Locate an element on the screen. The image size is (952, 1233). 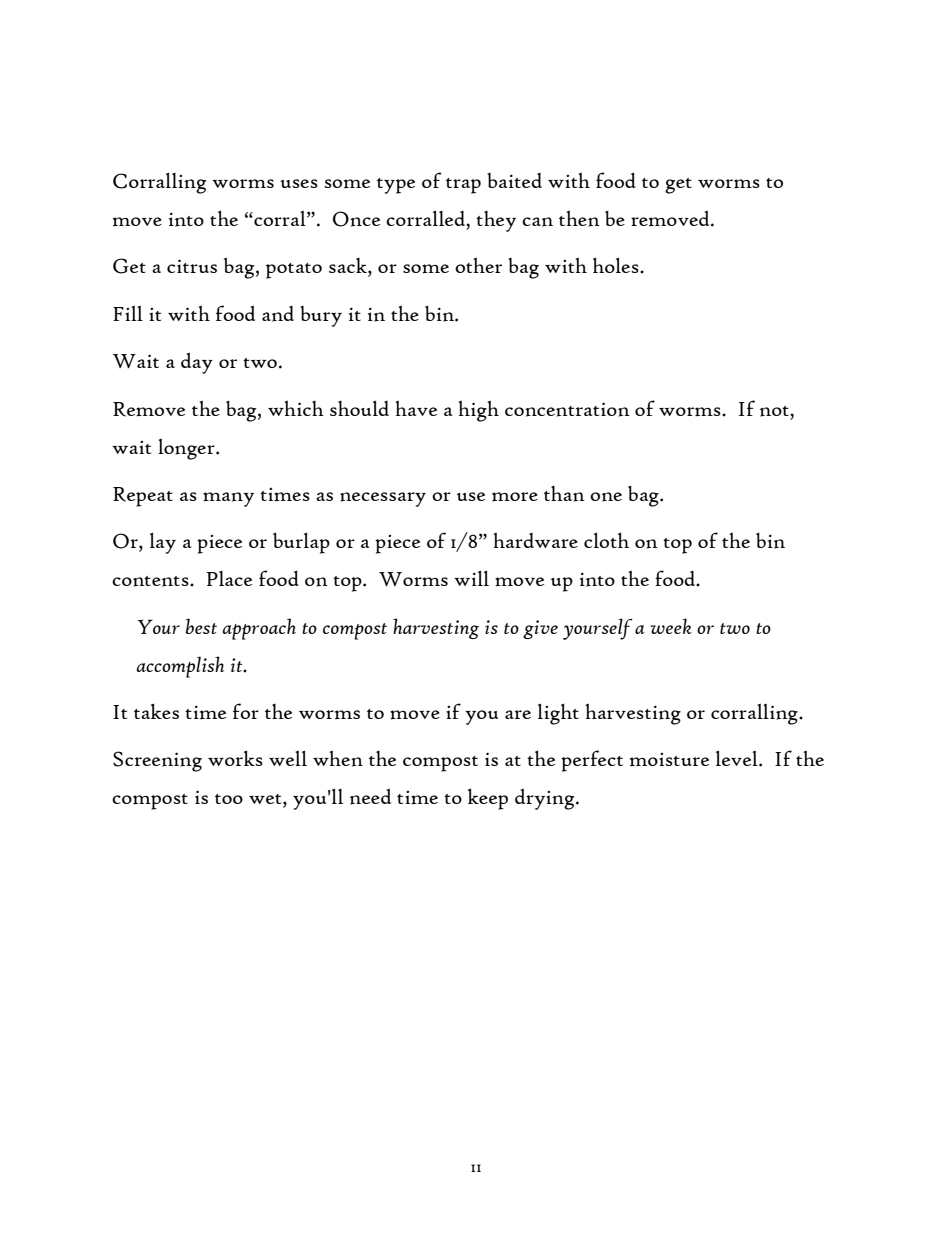
too is located at coordinates (229, 799).
